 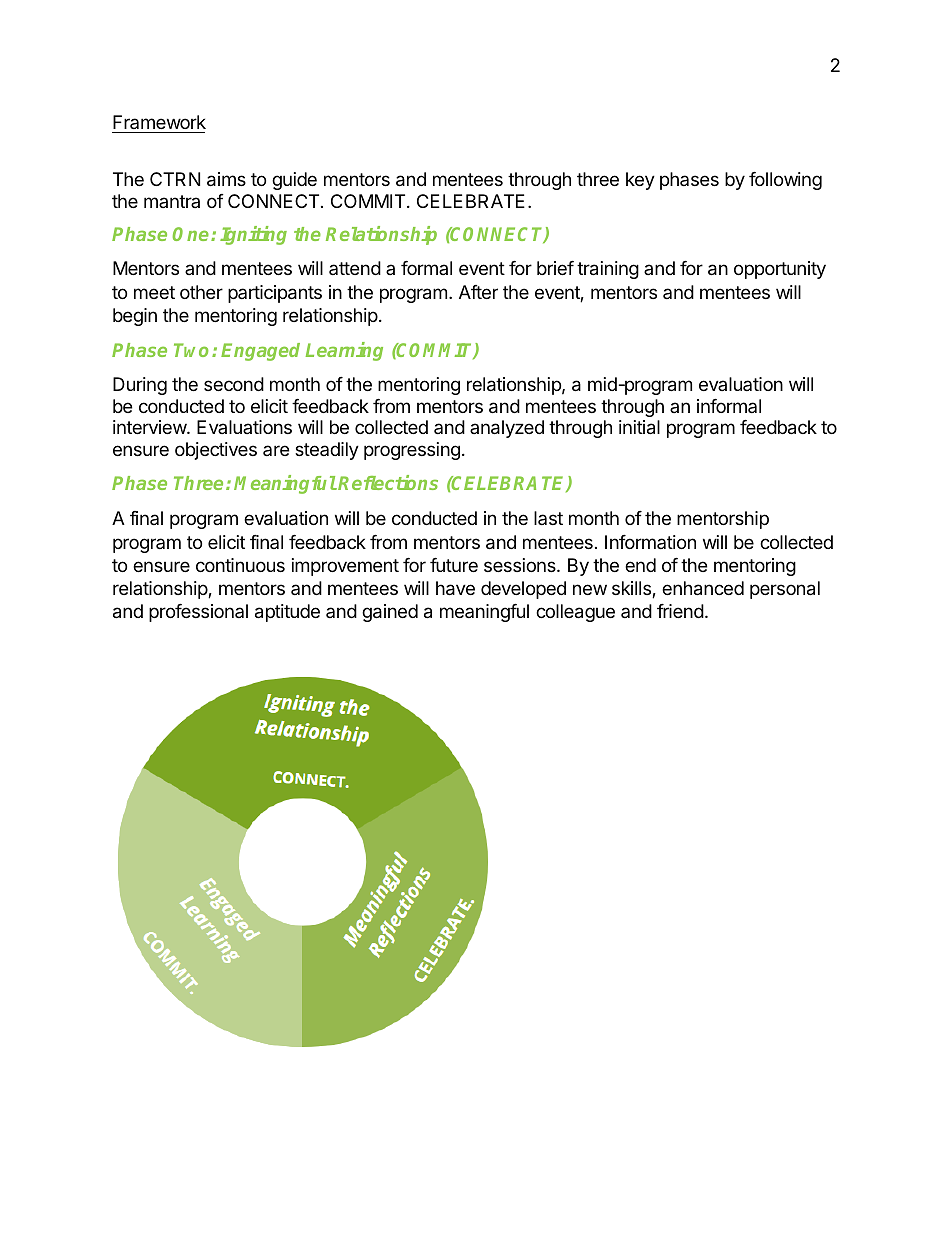 What do you see at coordinates (650, 542) in the document?
I see `Information` at bounding box center [650, 542].
